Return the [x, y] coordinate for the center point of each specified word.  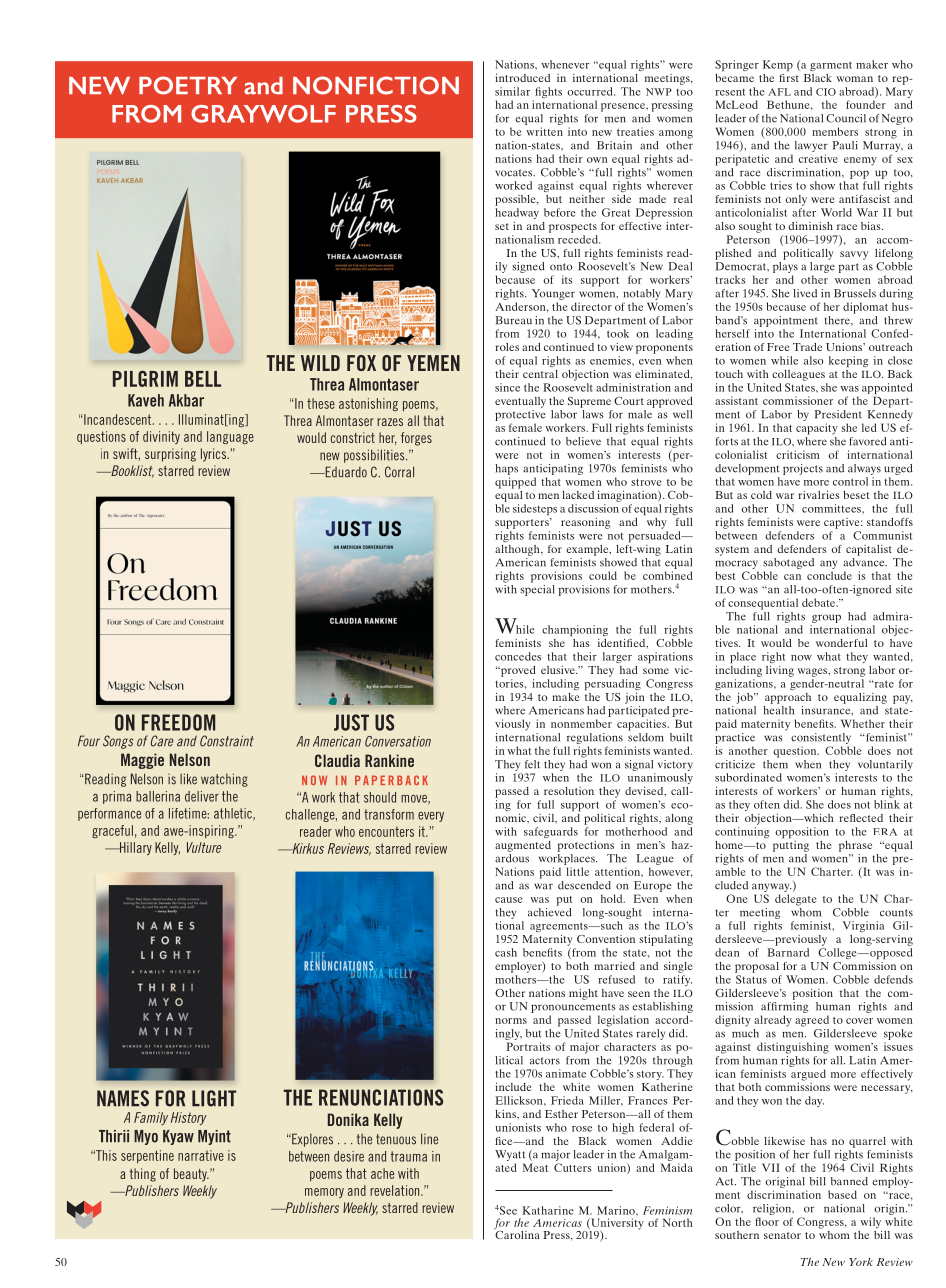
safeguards [551, 832]
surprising [170, 455]
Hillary [134, 848]
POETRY [188, 85]
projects [803, 469]
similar [512, 91]
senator [782, 1235]
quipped [515, 483]
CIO [826, 92]
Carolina [517, 1233]
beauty [191, 1175]
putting [791, 846]
